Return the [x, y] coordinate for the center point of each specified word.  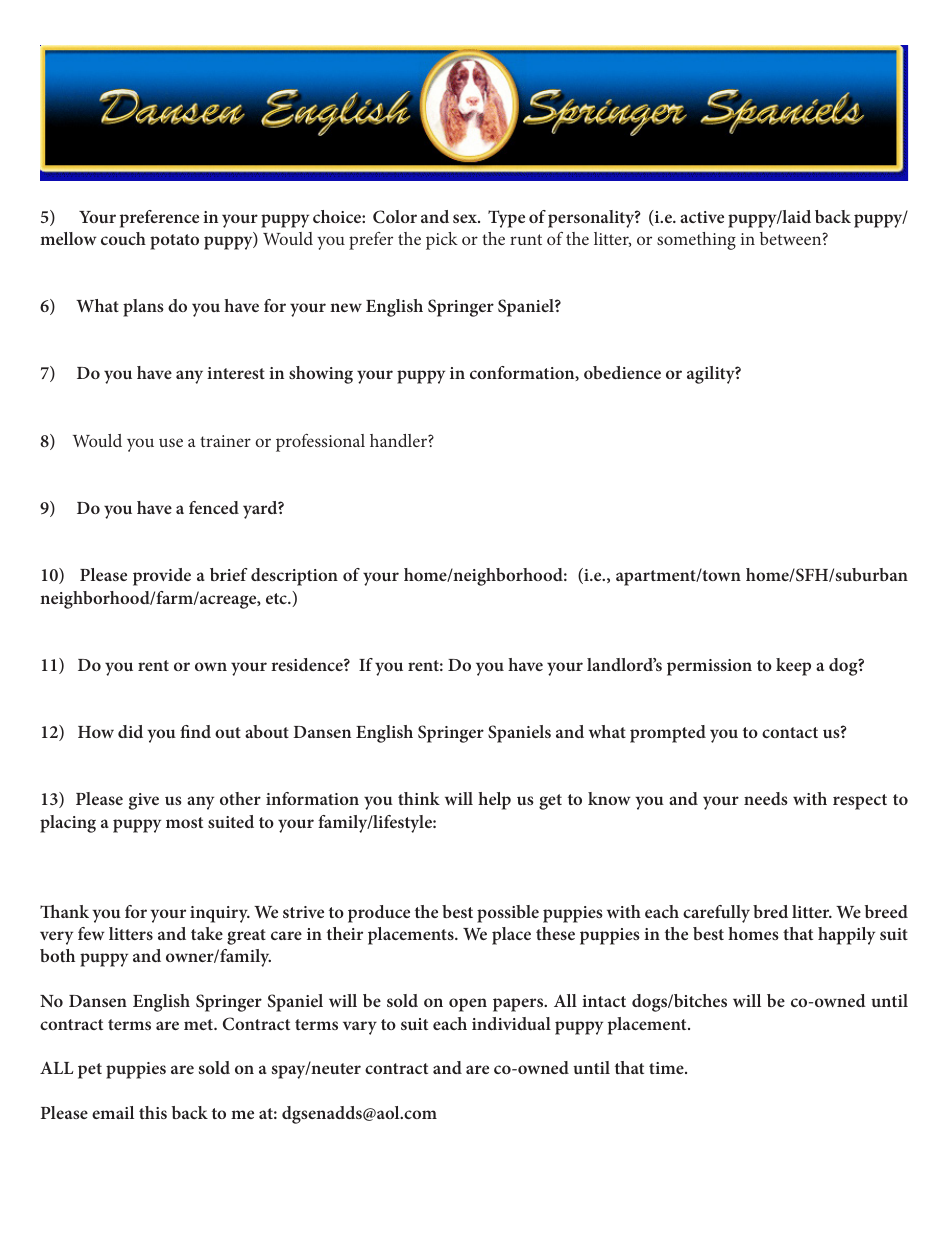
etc [277, 598]
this [153, 1112]
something [696, 241]
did [130, 731]
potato [174, 242]
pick [442, 241]
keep [793, 667]
